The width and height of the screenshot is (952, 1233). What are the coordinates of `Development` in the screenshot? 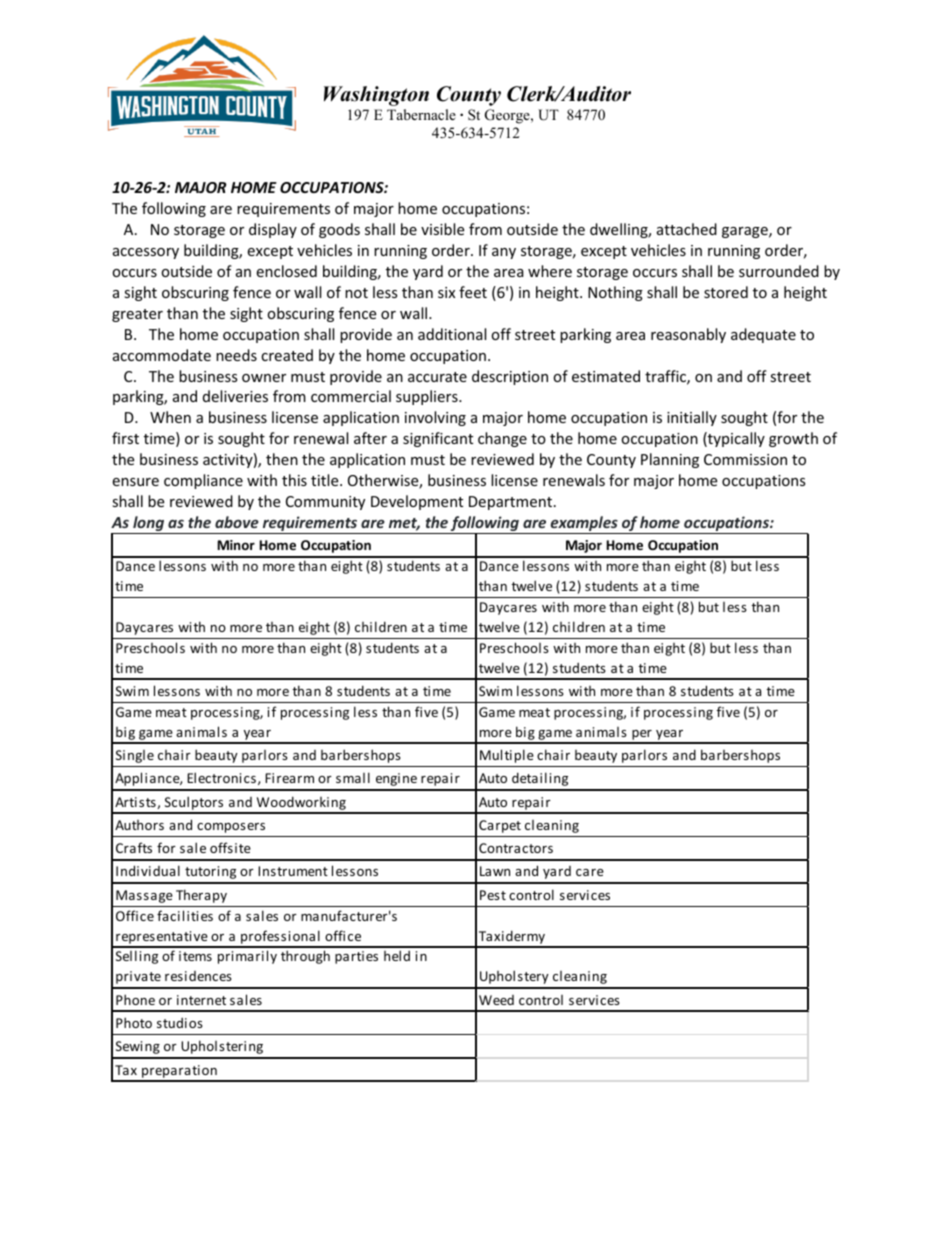 It's located at (417, 502).
